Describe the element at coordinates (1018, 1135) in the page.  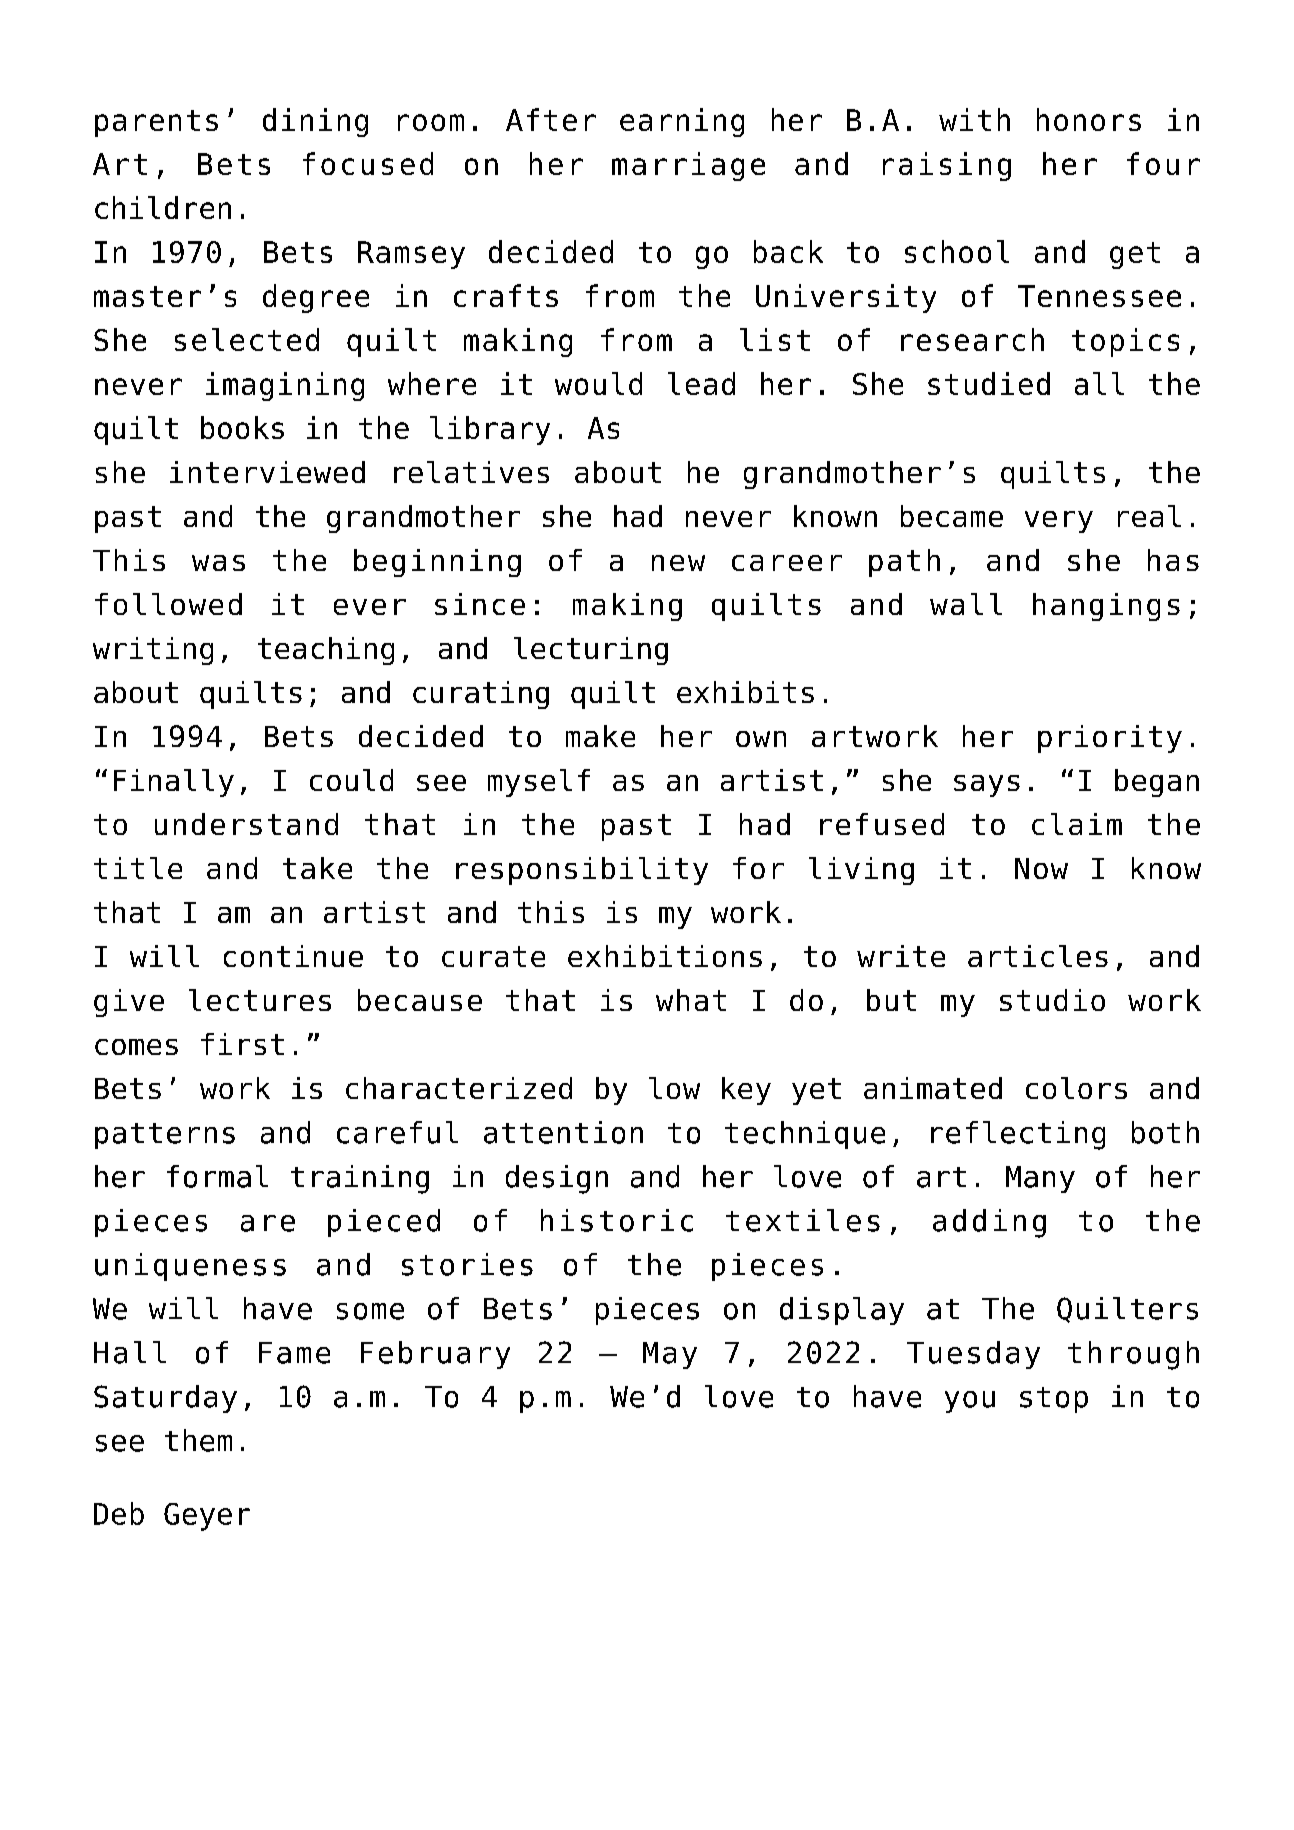
I see `reflecting` at that location.
